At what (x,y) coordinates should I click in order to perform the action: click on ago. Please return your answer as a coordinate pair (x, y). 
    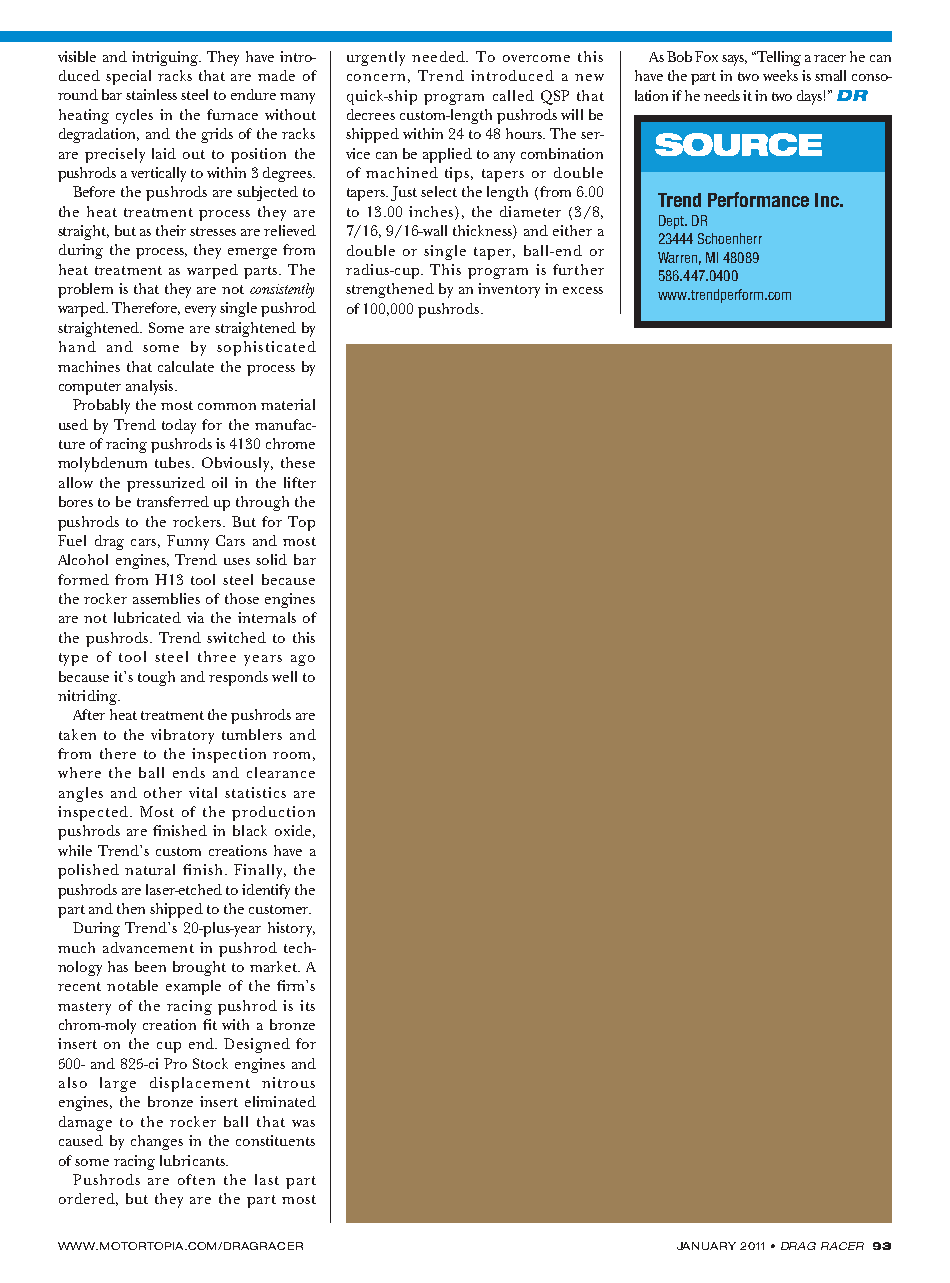
    Looking at the image, I should click on (303, 660).
